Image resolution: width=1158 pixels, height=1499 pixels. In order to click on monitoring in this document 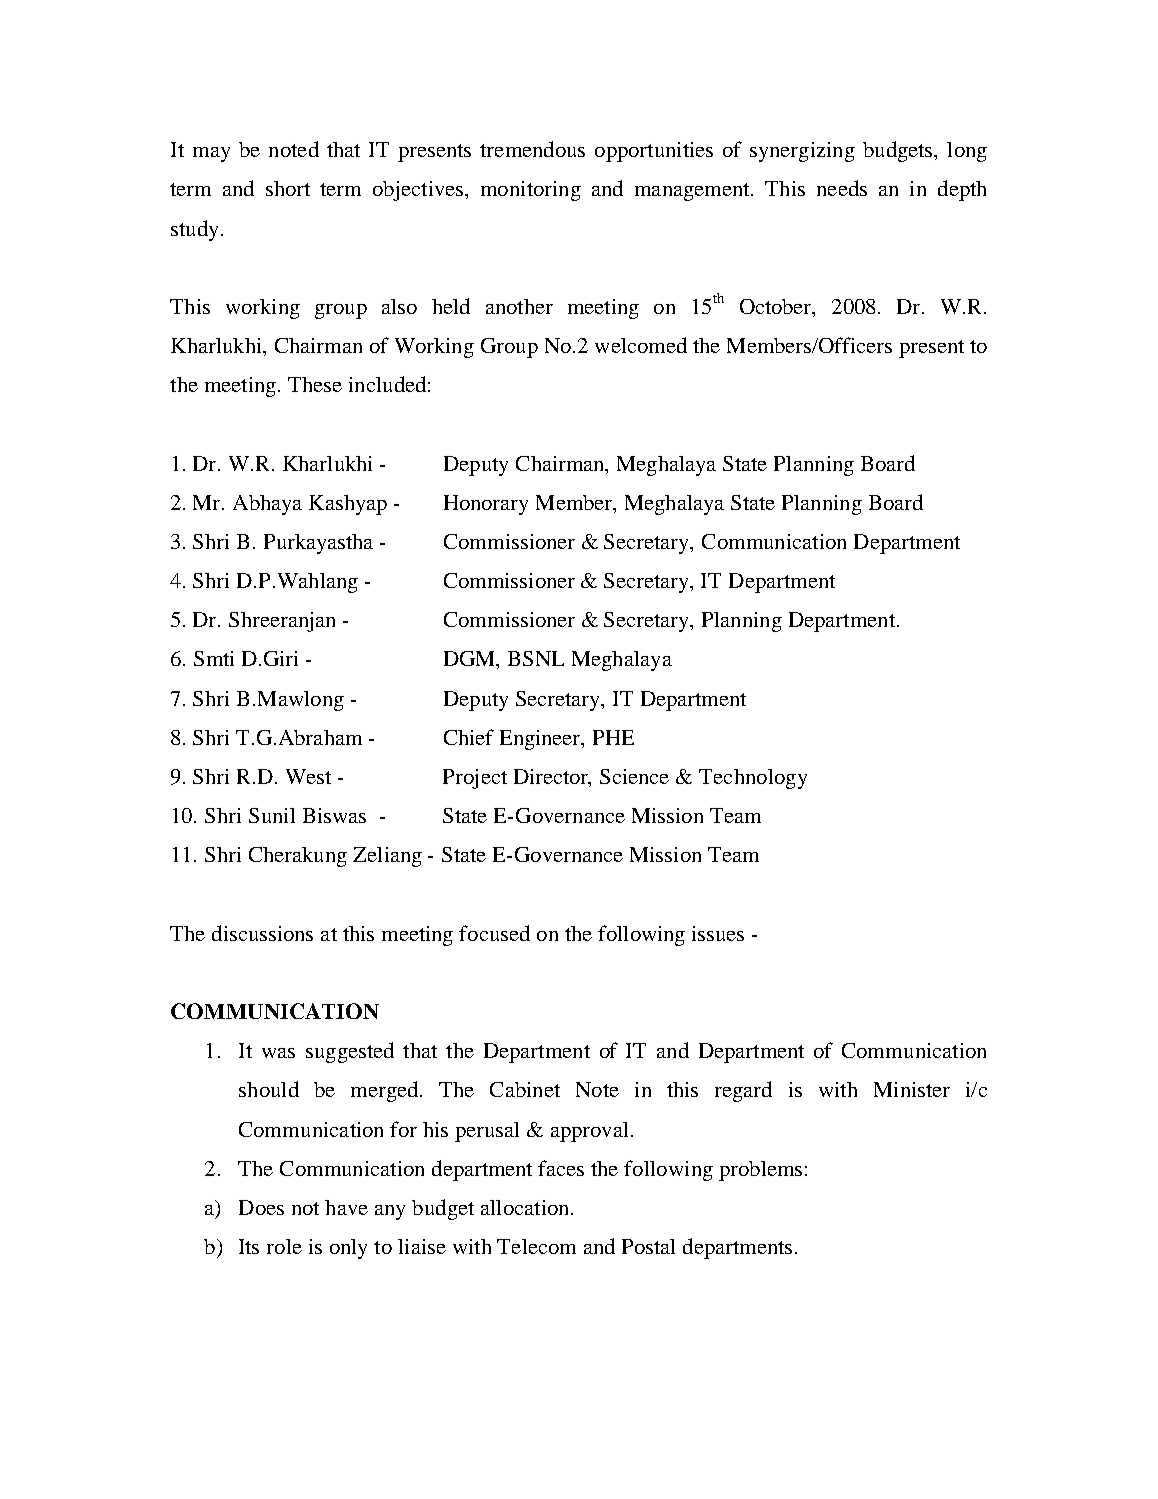, I will do `click(531, 191)`.
